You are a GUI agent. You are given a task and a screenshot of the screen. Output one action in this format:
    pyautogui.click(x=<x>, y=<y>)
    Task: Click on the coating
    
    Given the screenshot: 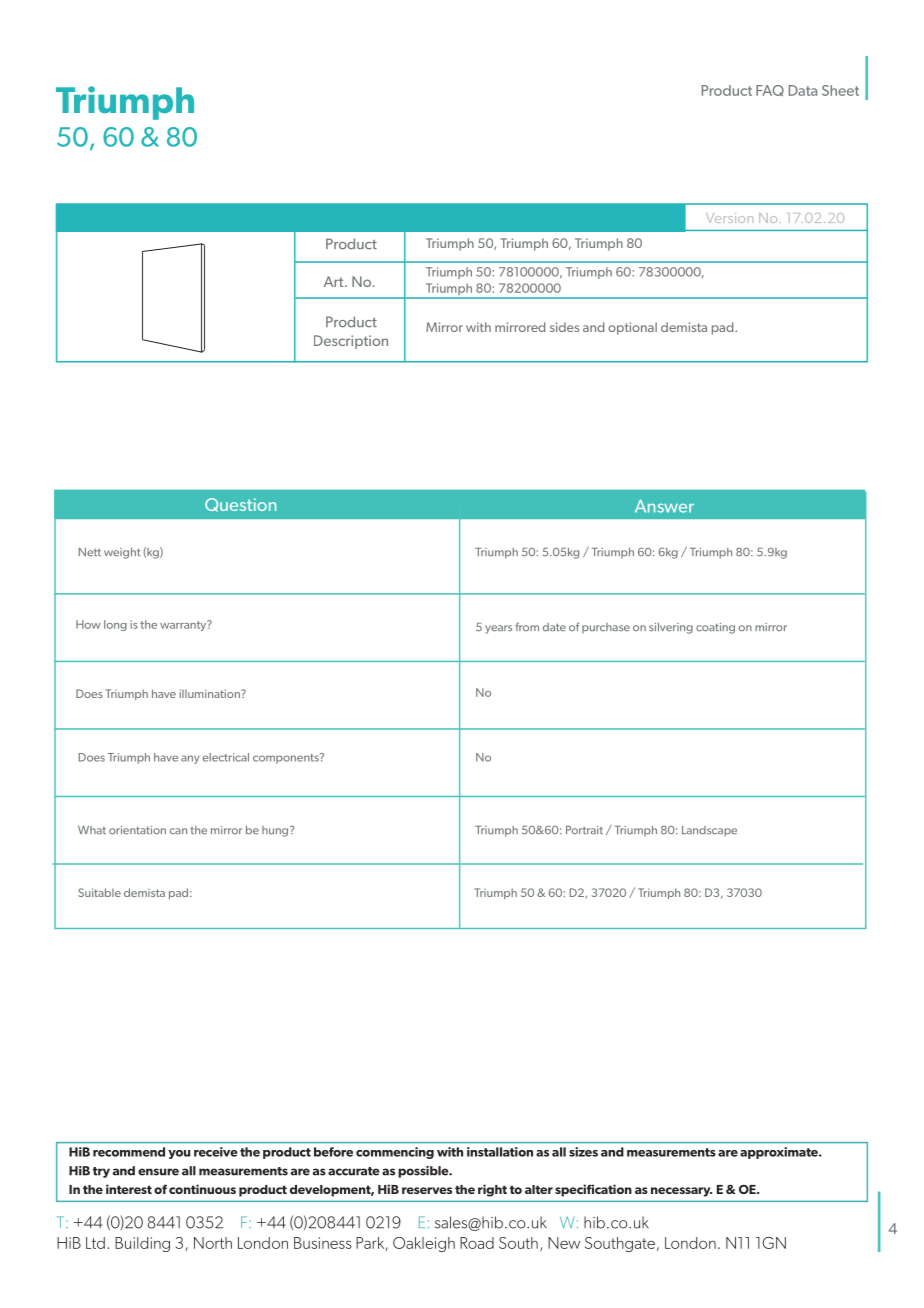 What is the action you would take?
    pyautogui.click(x=715, y=628)
